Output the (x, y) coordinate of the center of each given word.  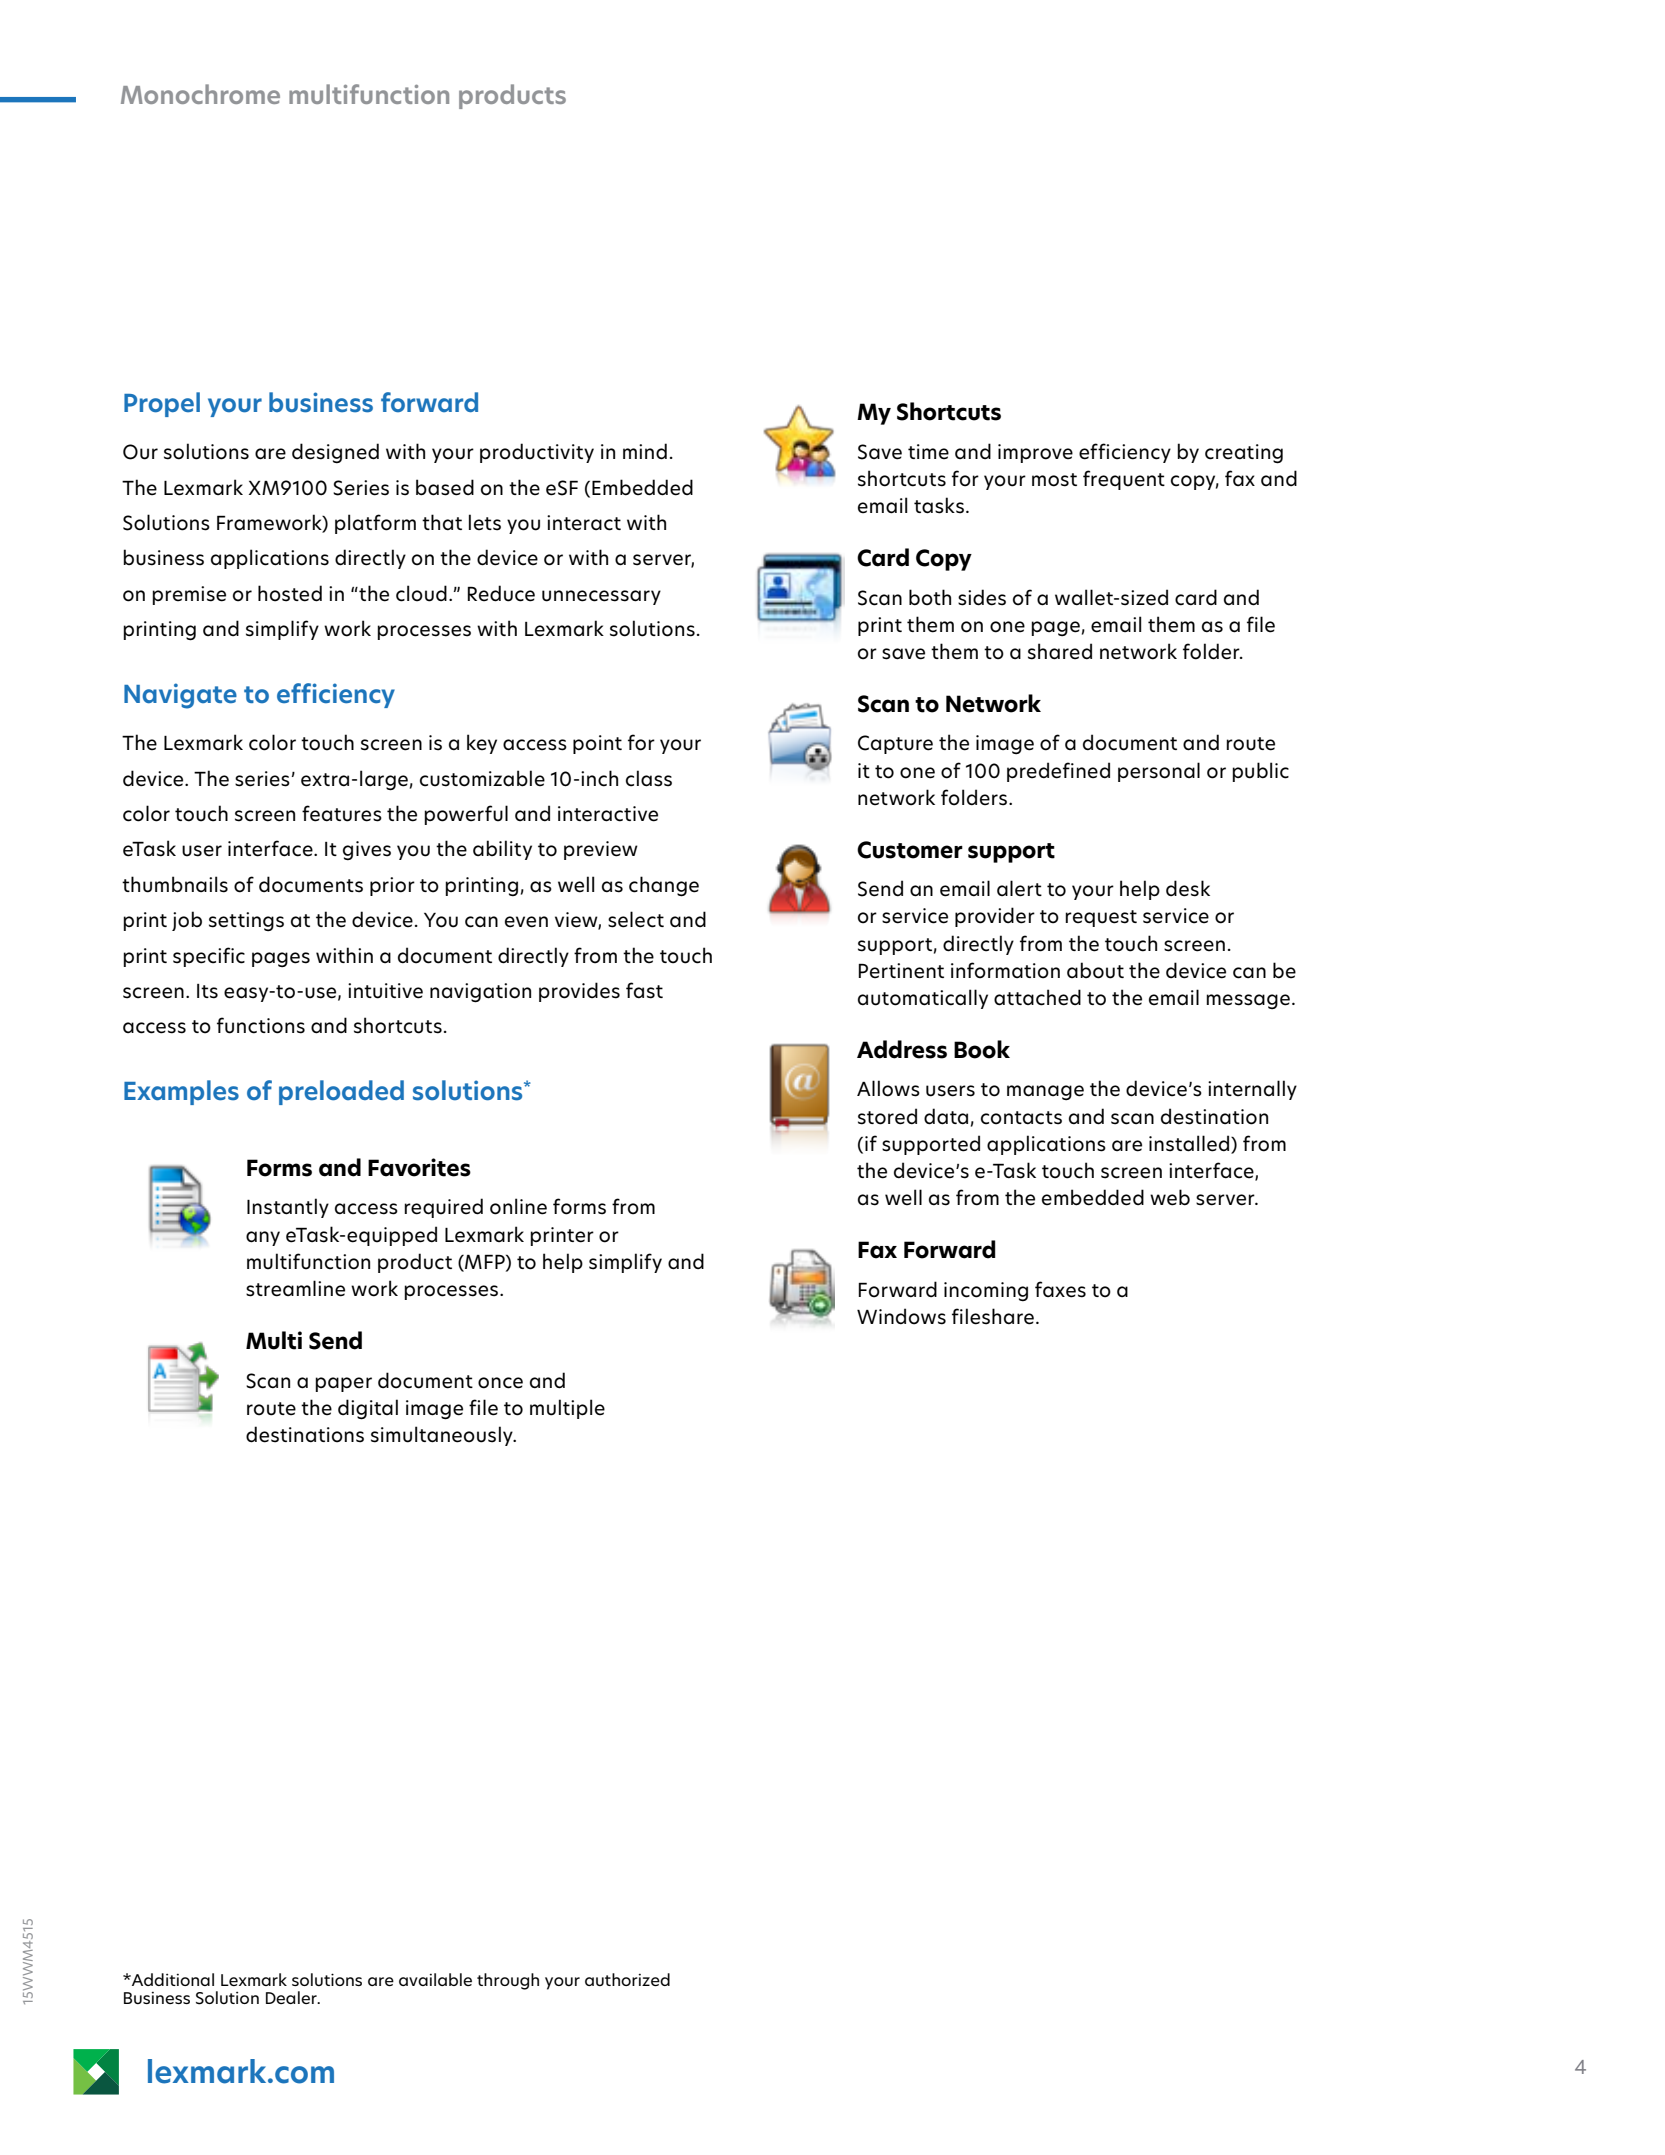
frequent (1124, 480)
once (500, 1383)
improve (1035, 453)
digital (368, 1409)
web (1170, 1197)
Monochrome (200, 94)
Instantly (288, 1208)
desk (1188, 888)
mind (645, 451)
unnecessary (601, 597)
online (518, 1206)
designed (335, 453)
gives (367, 850)
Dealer (292, 1997)
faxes (1060, 1289)
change (664, 886)
